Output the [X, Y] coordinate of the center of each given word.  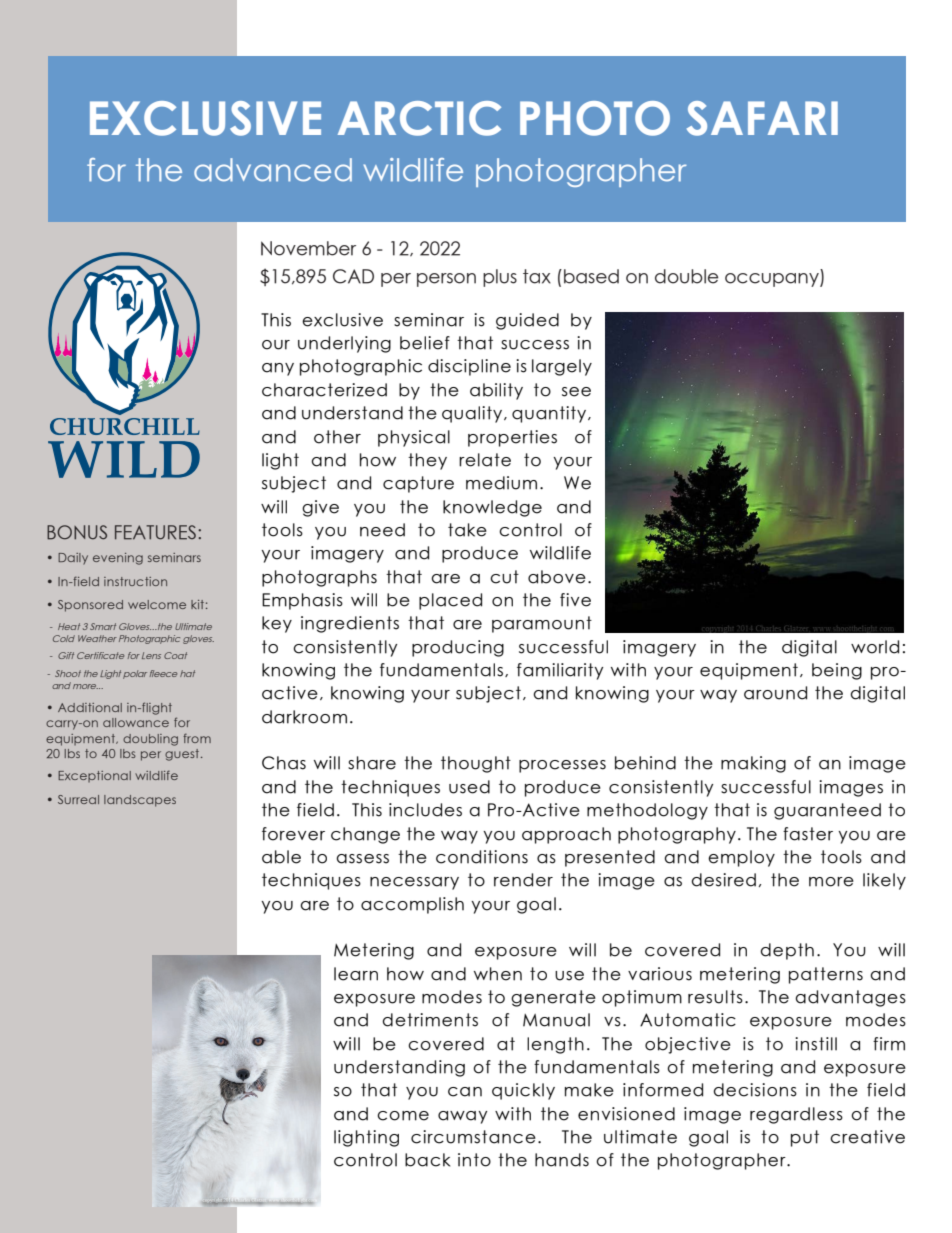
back [427, 1160]
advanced [273, 170]
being [837, 671]
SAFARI [762, 118]
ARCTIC [419, 118]
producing [458, 648]
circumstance [473, 1137]
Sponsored [90, 606]
